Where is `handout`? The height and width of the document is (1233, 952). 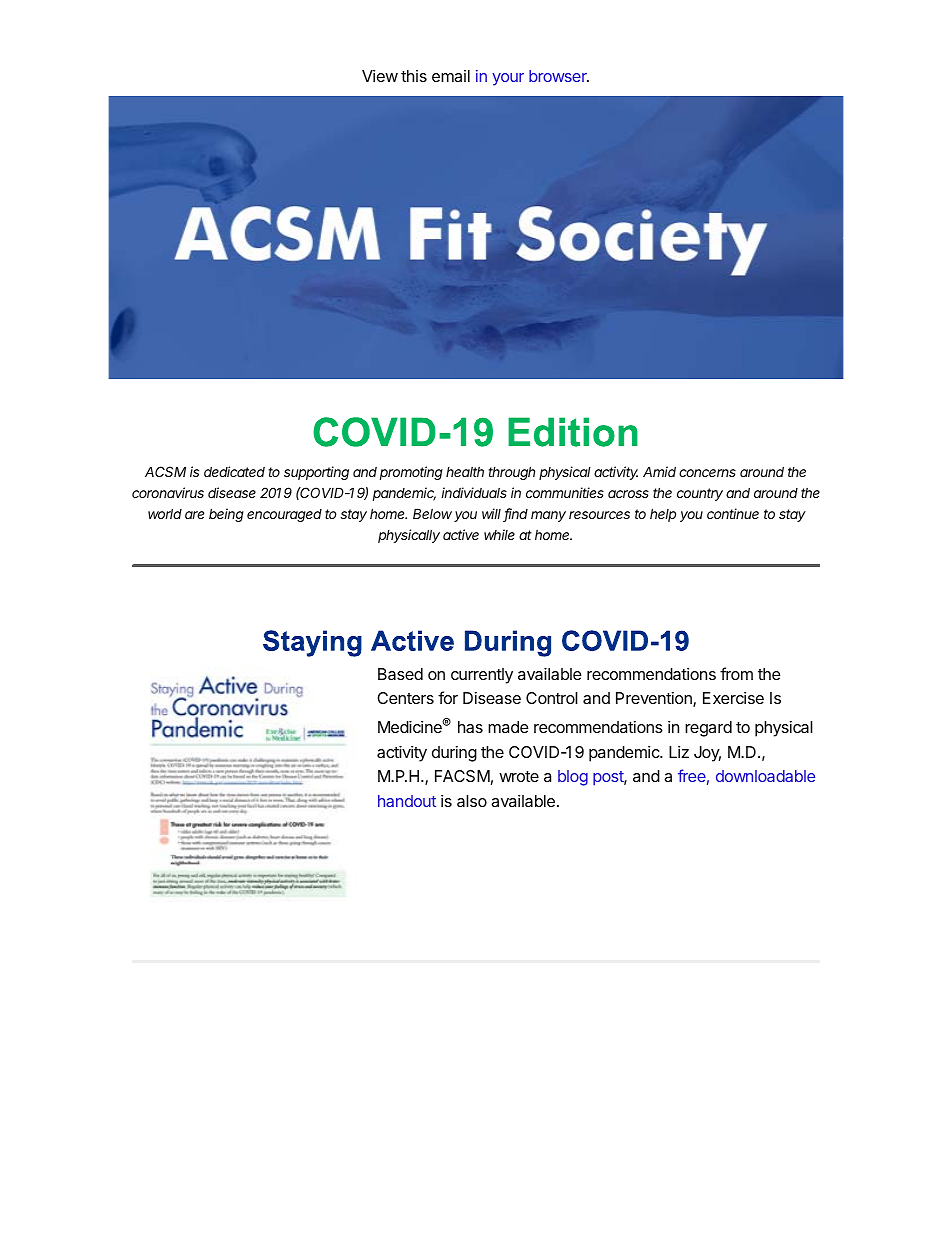
handout is located at coordinates (407, 801).
